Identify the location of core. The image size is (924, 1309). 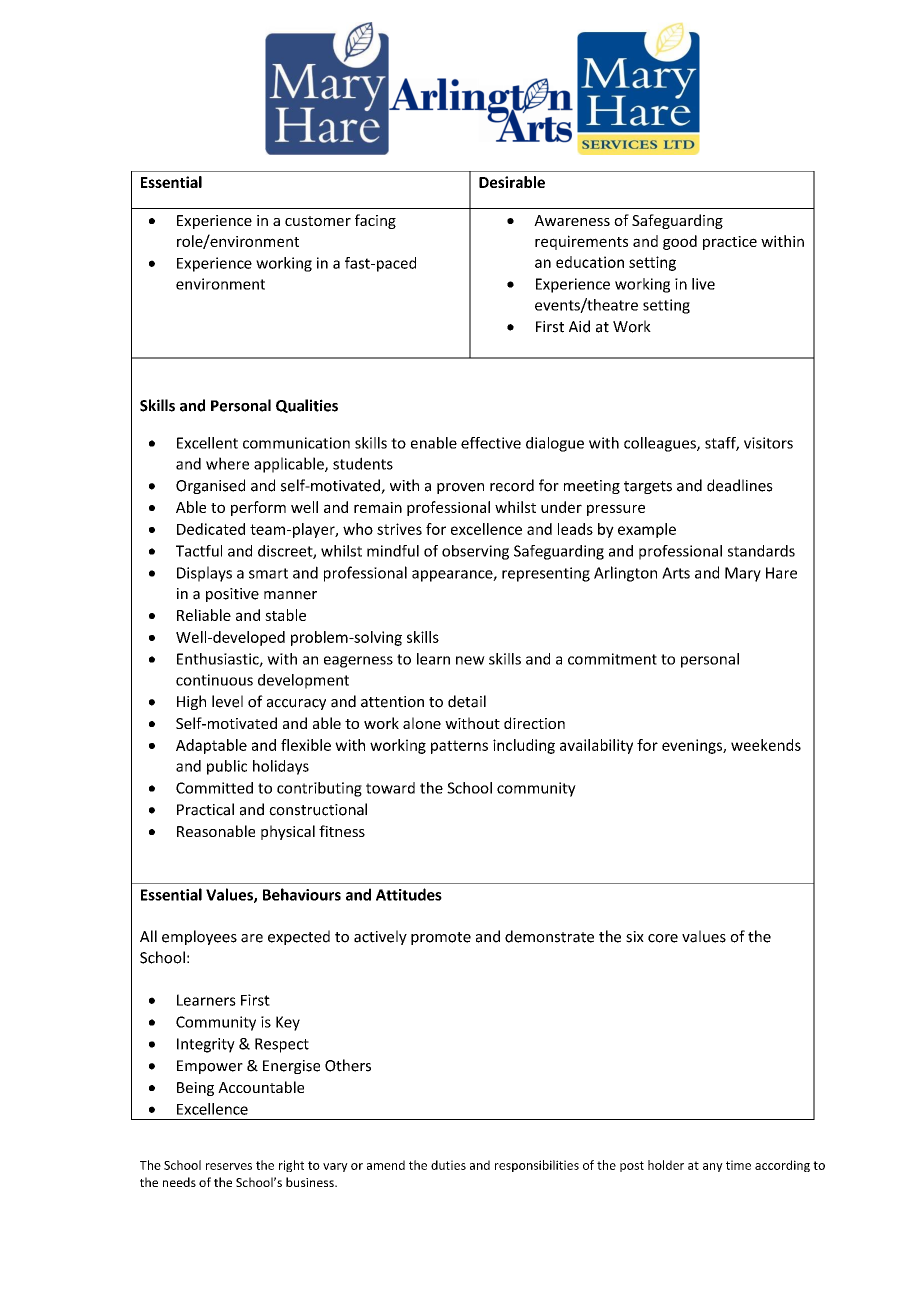
(663, 938).
